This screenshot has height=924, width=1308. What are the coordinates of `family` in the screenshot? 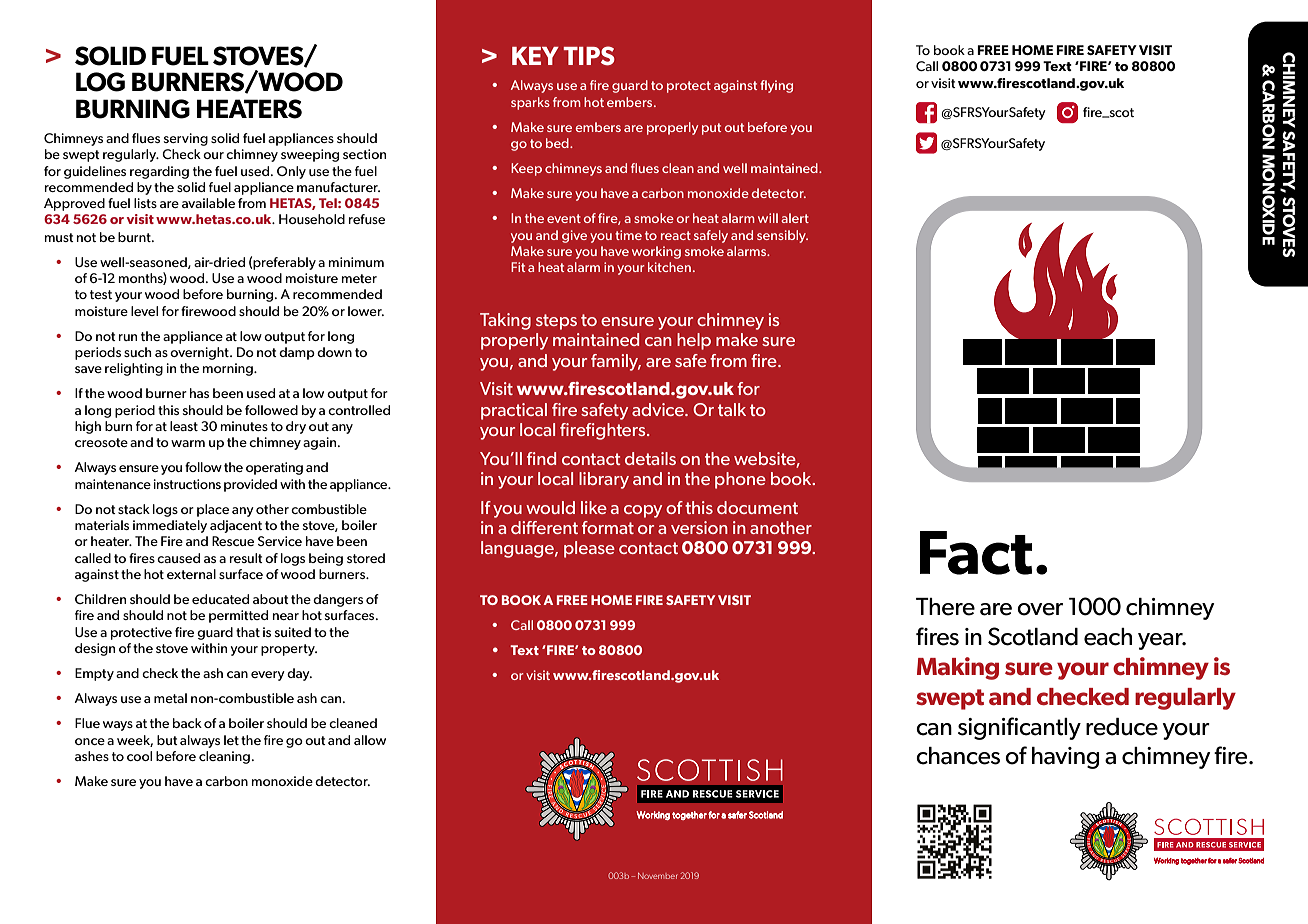 It's located at (616, 362).
